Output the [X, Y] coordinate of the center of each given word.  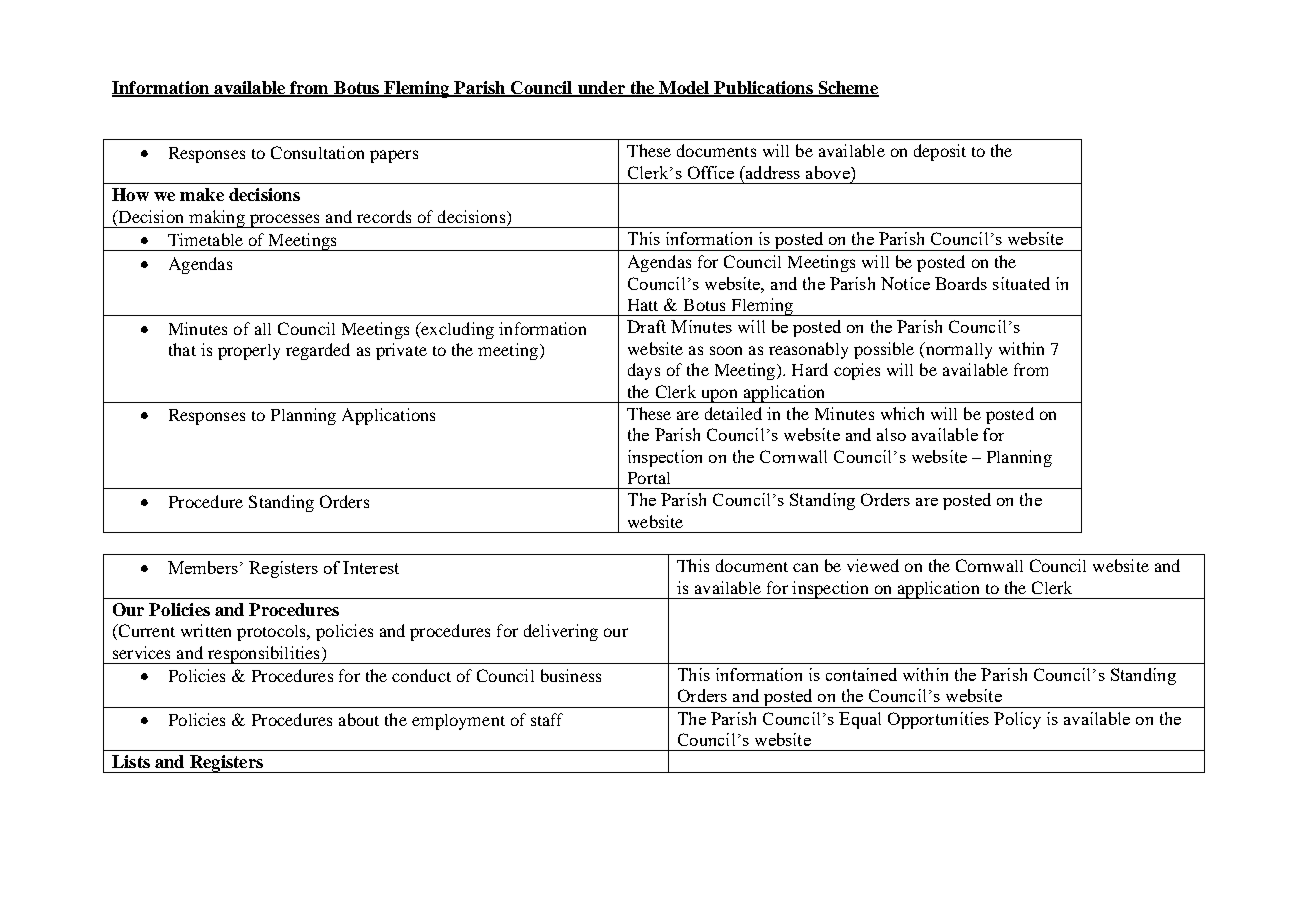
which [902, 413]
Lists [131, 761]
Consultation [317, 152]
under [601, 88]
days [644, 371]
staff [547, 719]
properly [249, 352]
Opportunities [938, 720]
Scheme [847, 88]
